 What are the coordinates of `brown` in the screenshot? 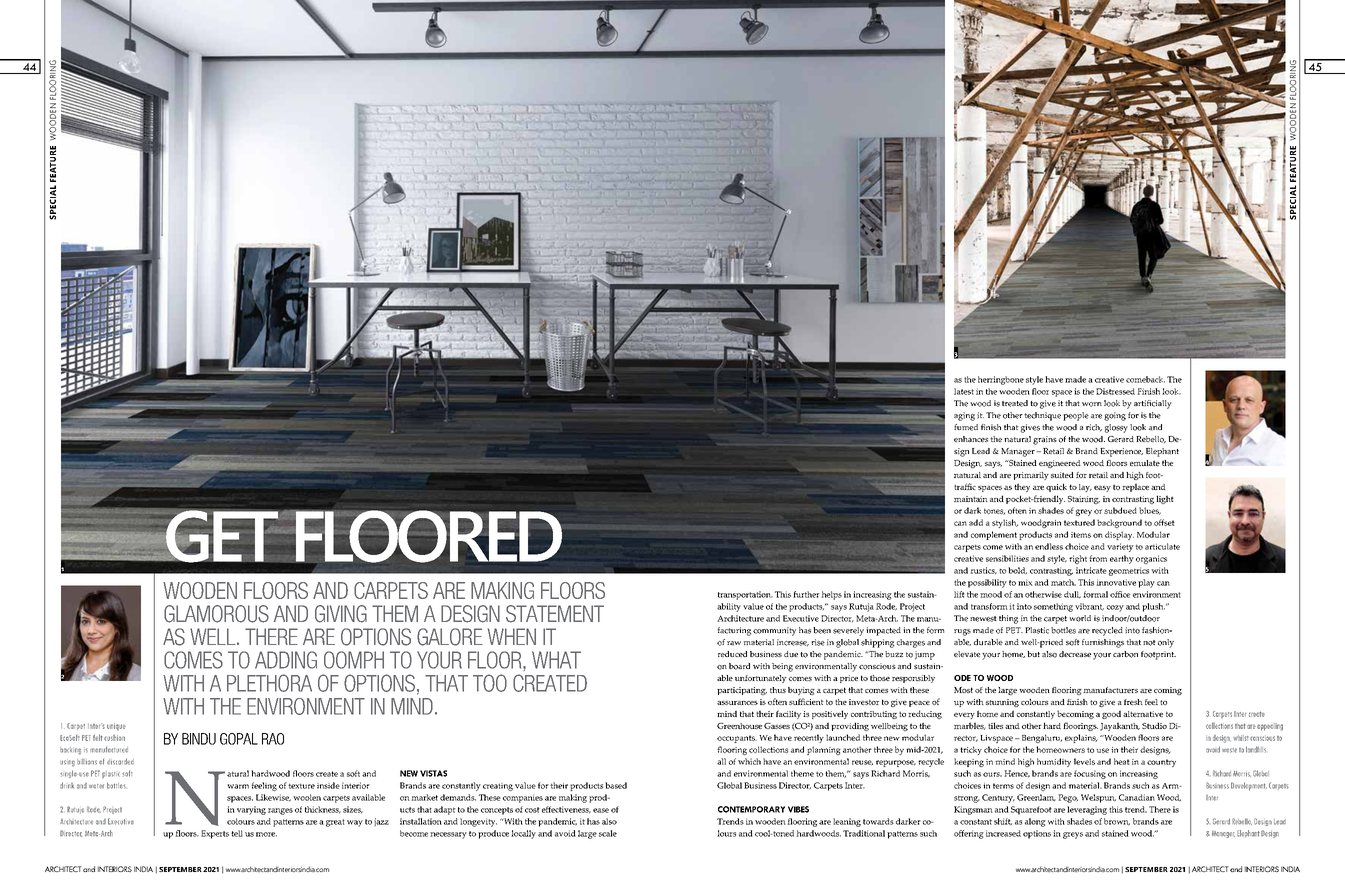 It's located at (1117, 821).
